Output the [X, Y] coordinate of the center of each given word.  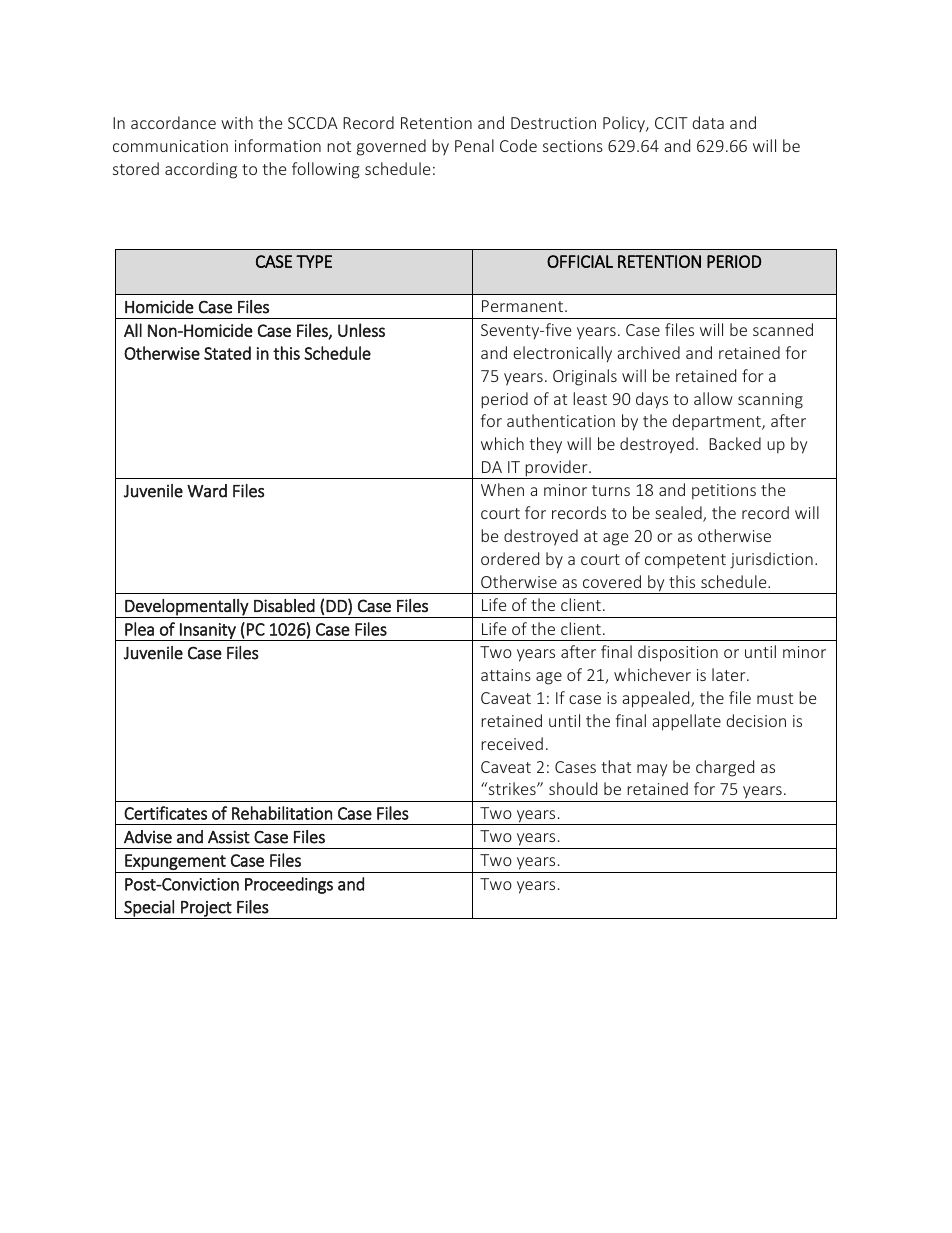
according [201, 170]
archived [648, 352]
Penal [474, 145]
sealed [679, 514]
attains [506, 675]
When [502, 489]
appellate [686, 722]
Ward [207, 491]
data [708, 122]
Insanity [208, 632]
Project [206, 910]
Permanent [524, 306]
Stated [227, 353]
